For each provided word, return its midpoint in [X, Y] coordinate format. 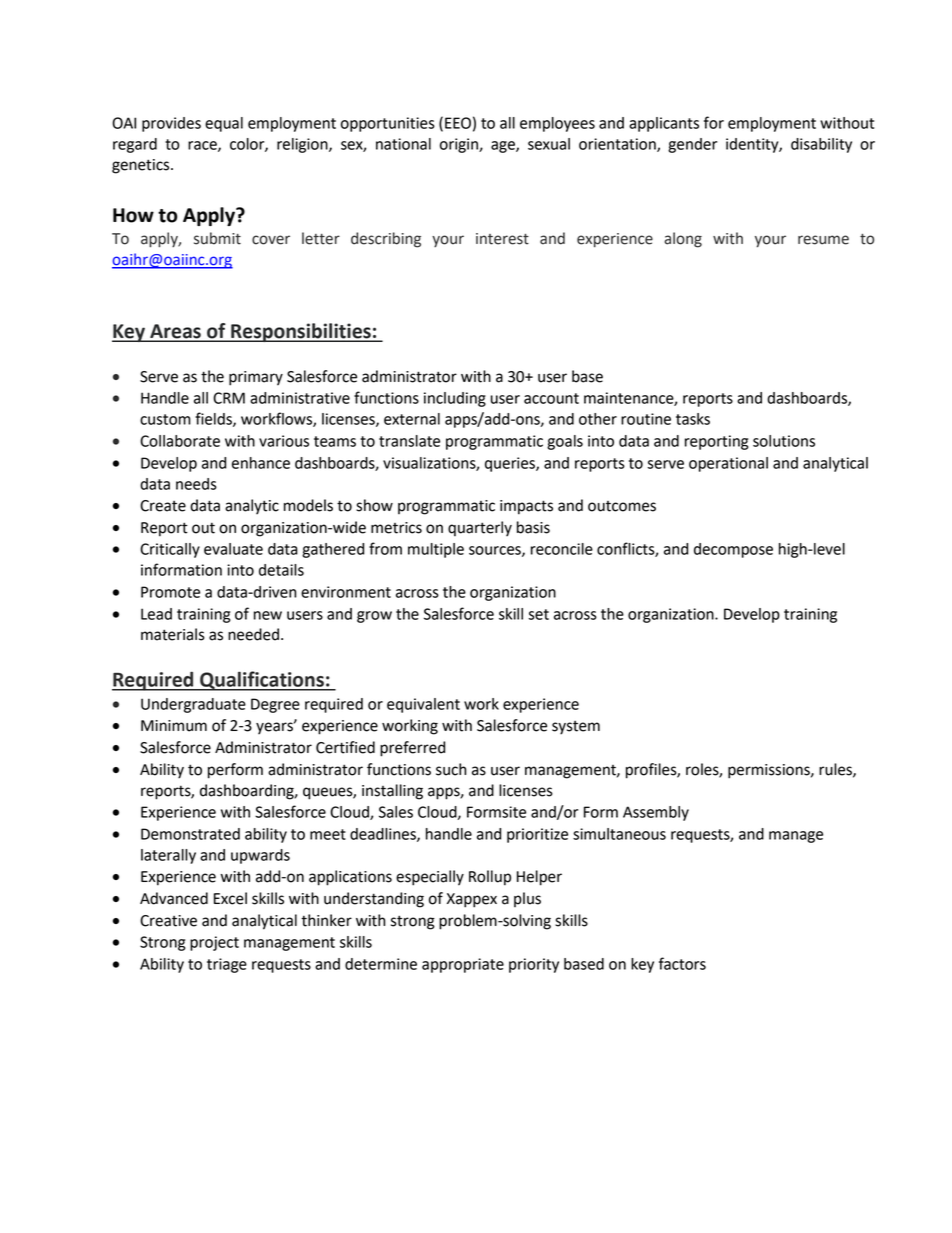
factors [682, 963]
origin [460, 145]
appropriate [463, 965]
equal [224, 124]
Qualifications [262, 681]
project [214, 943]
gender [692, 145]
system [576, 728]
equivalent [423, 705]
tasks [693, 419]
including [455, 399]
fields [214, 419]
